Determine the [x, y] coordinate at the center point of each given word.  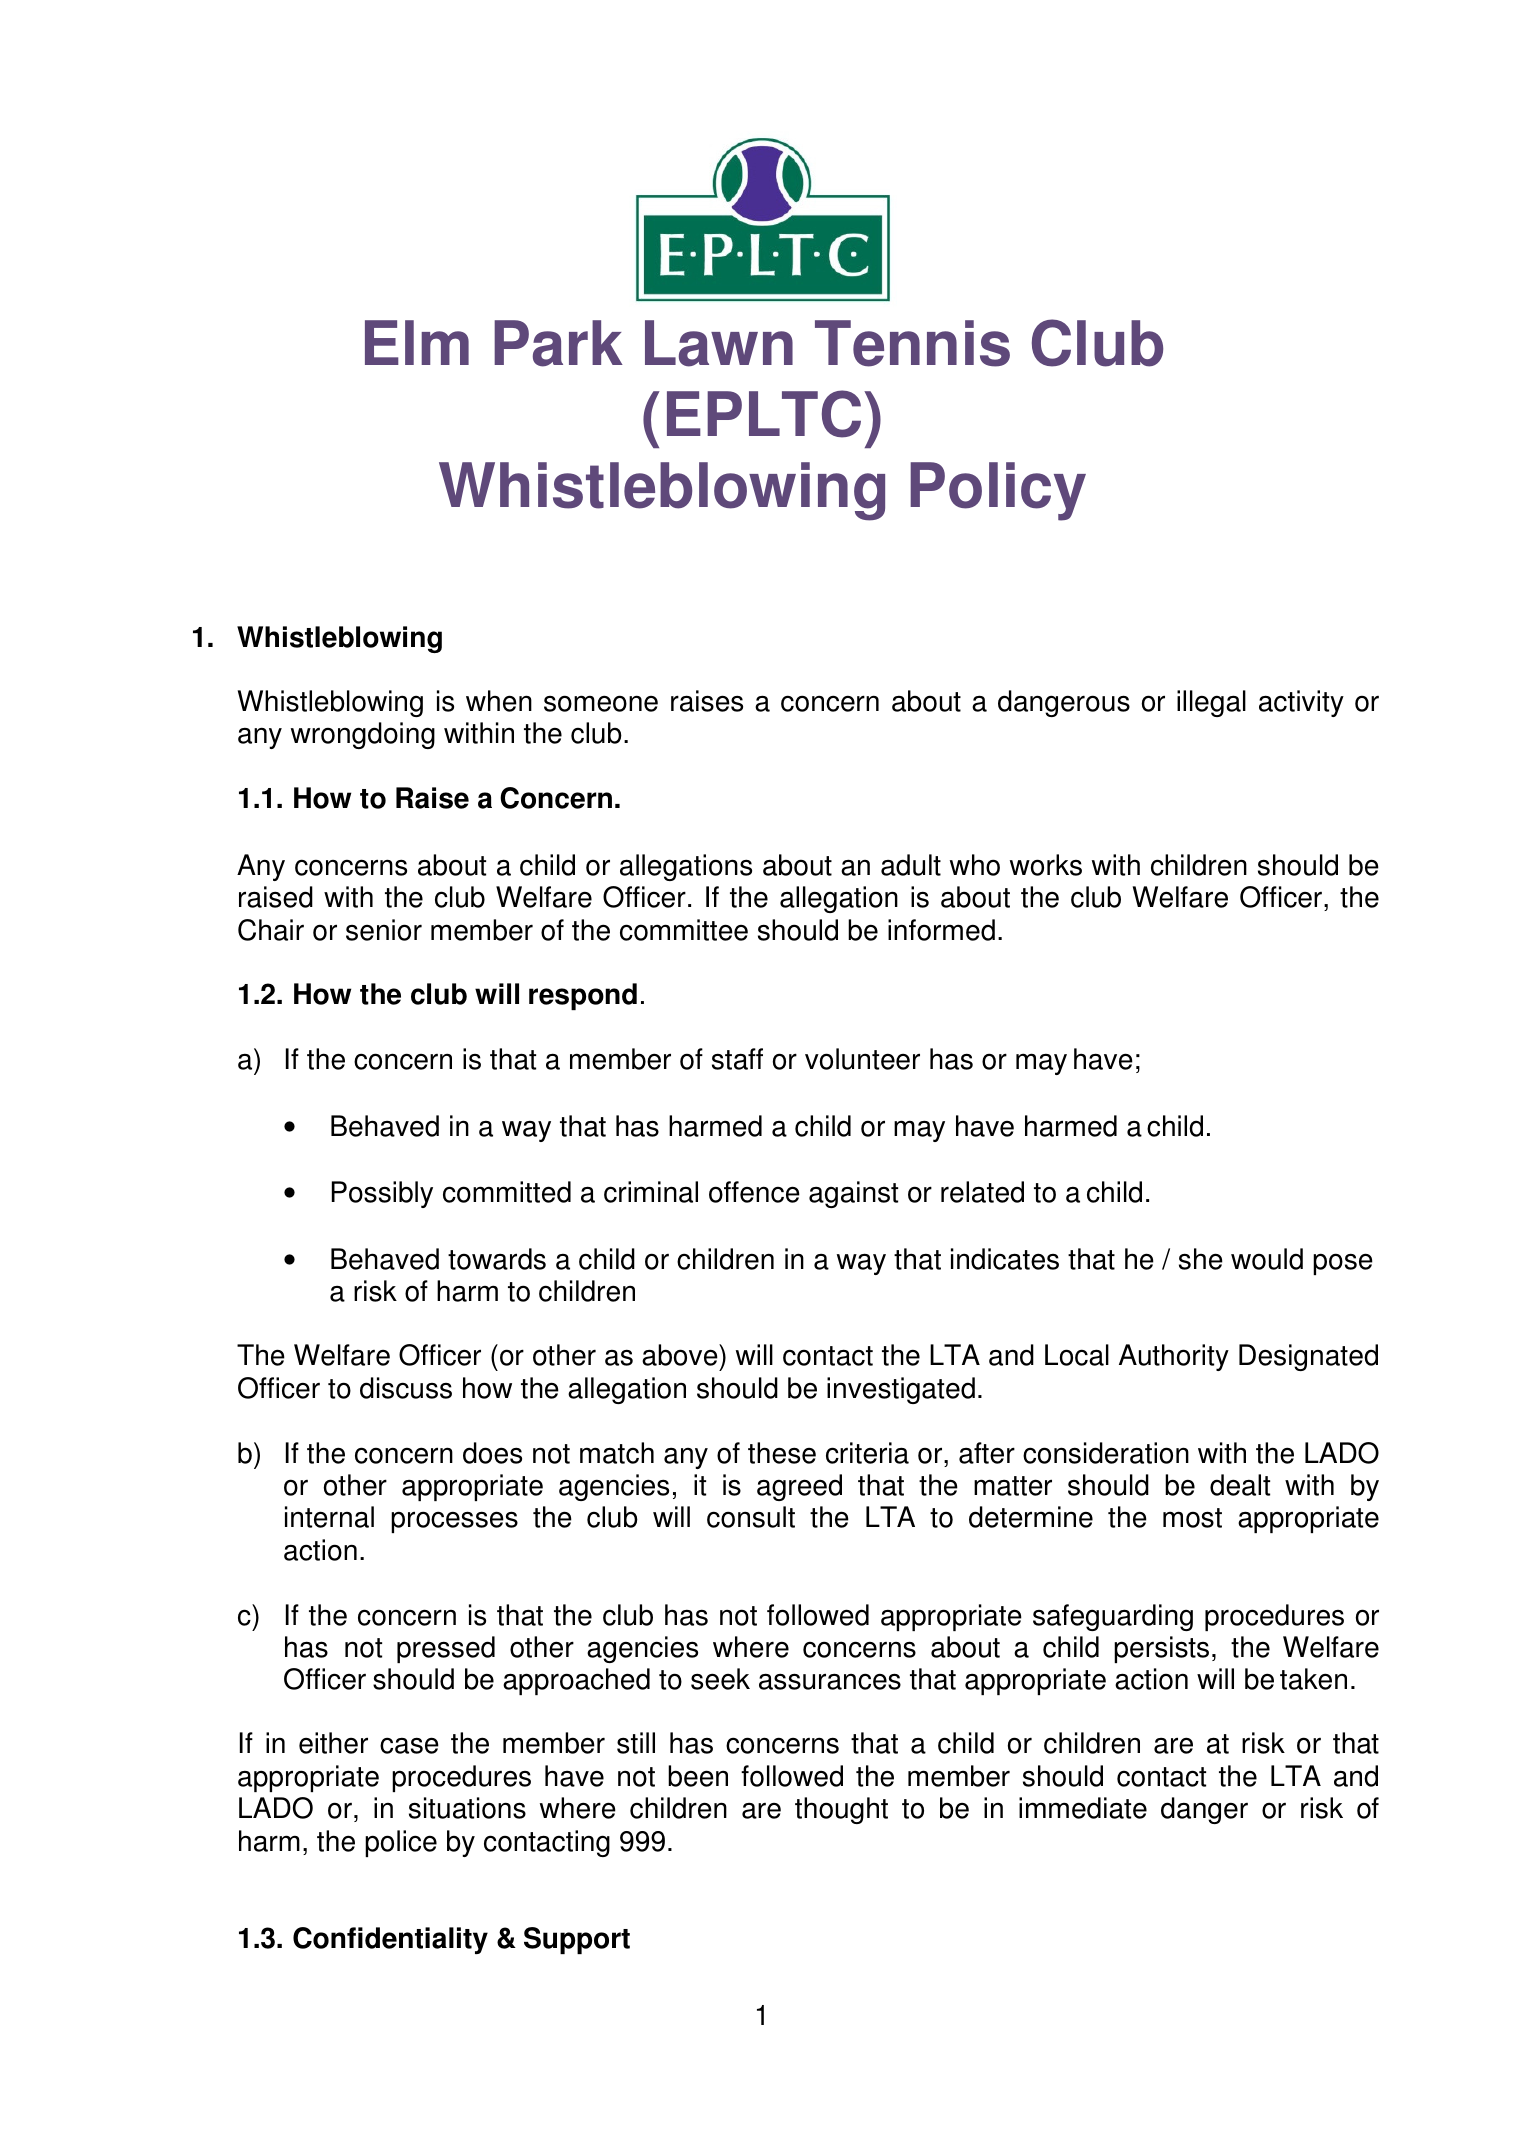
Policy [998, 491]
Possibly [382, 1194]
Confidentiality [390, 1940]
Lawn [719, 343]
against [853, 1194]
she [1201, 1259]
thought [841, 1810]
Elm [417, 342]
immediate [1083, 1808]
